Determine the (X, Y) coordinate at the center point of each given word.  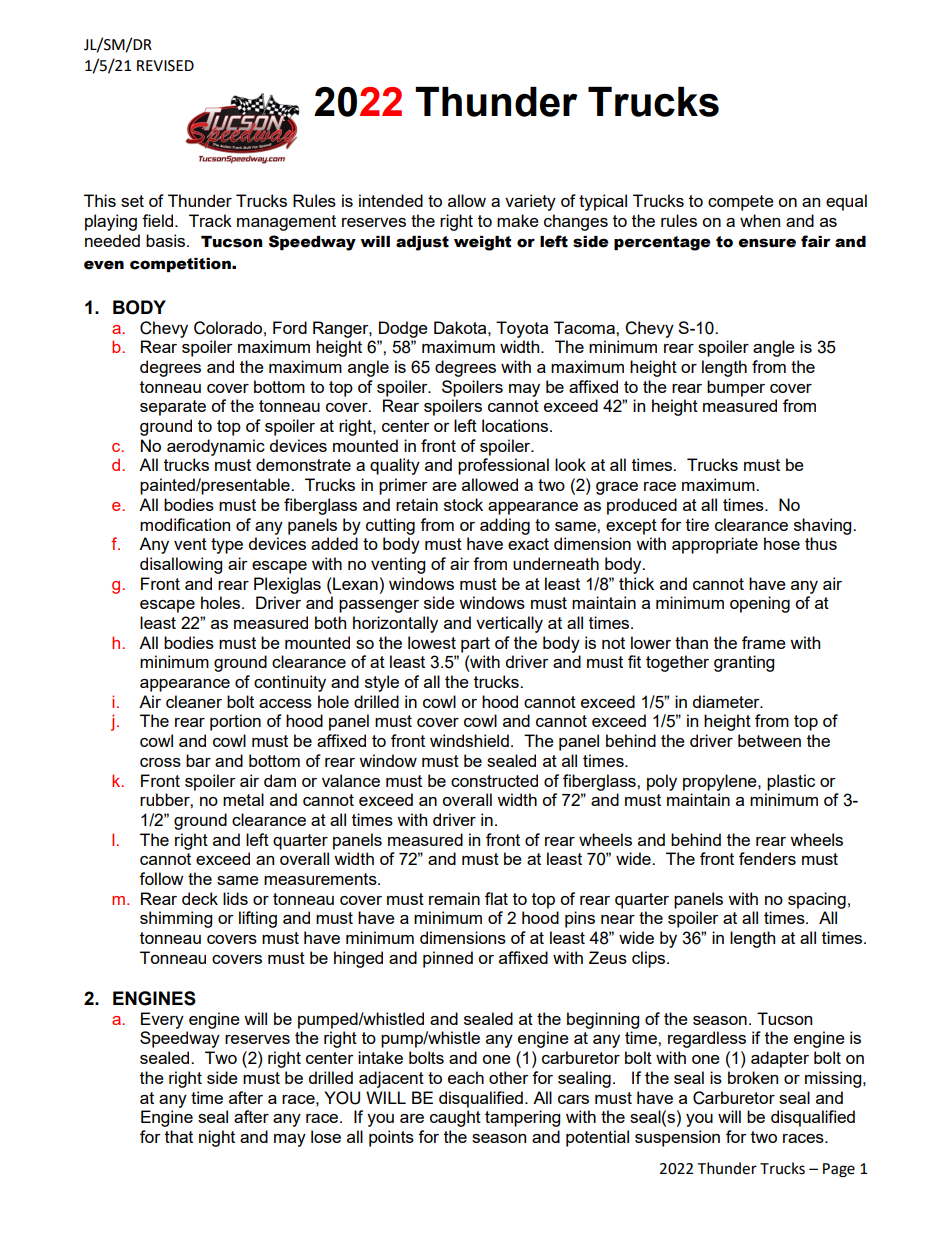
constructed (494, 780)
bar (198, 760)
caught (455, 1118)
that (179, 1136)
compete (741, 203)
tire (697, 524)
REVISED (165, 66)
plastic (791, 782)
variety (530, 202)
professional (503, 466)
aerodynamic (216, 447)
